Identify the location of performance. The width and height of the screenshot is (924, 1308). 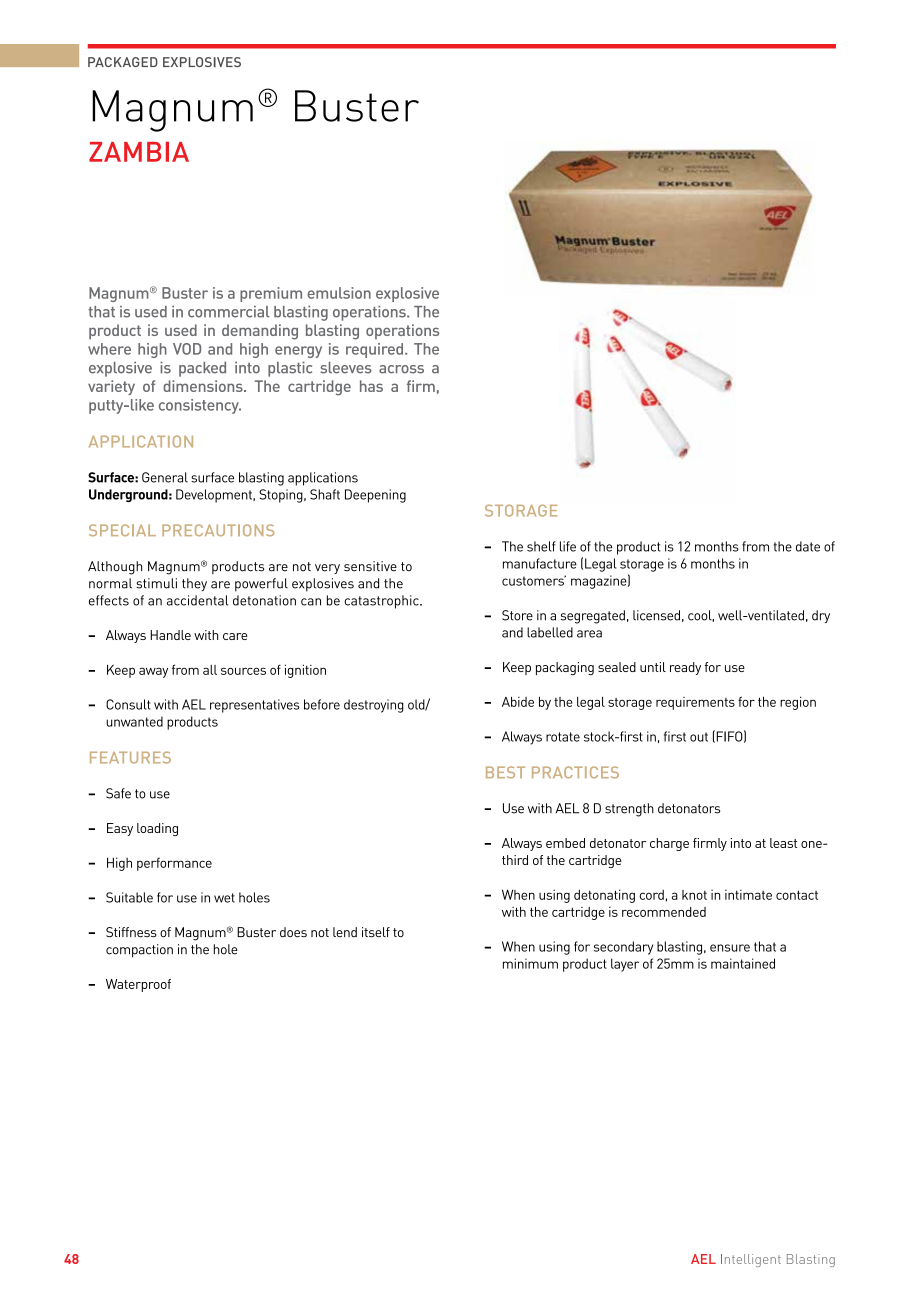
(174, 864).
